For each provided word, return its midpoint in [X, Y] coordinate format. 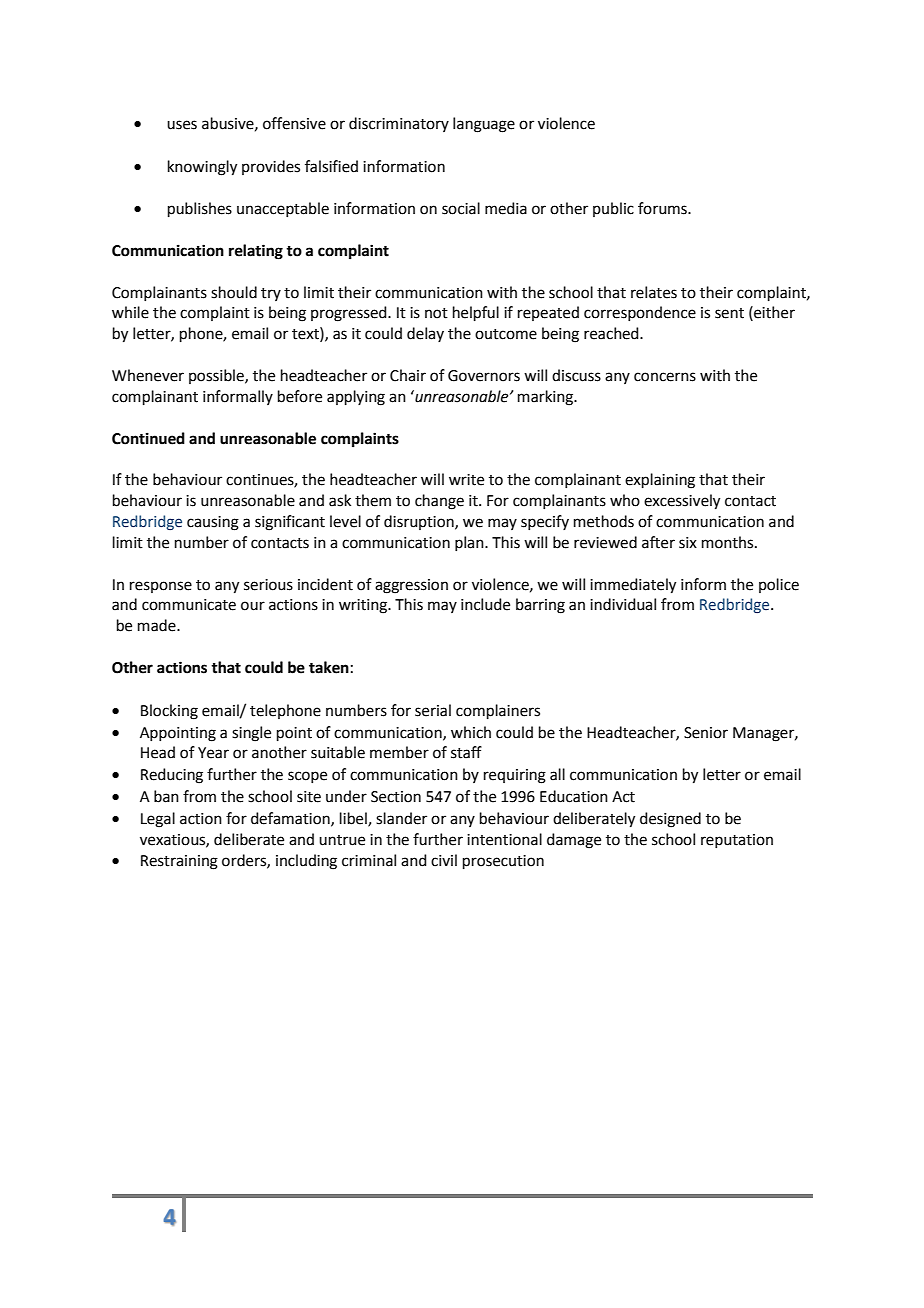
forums [663, 208]
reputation [737, 841]
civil [444, 860]
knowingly [202, 168]
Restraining [179, 862]
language [484, 125]
